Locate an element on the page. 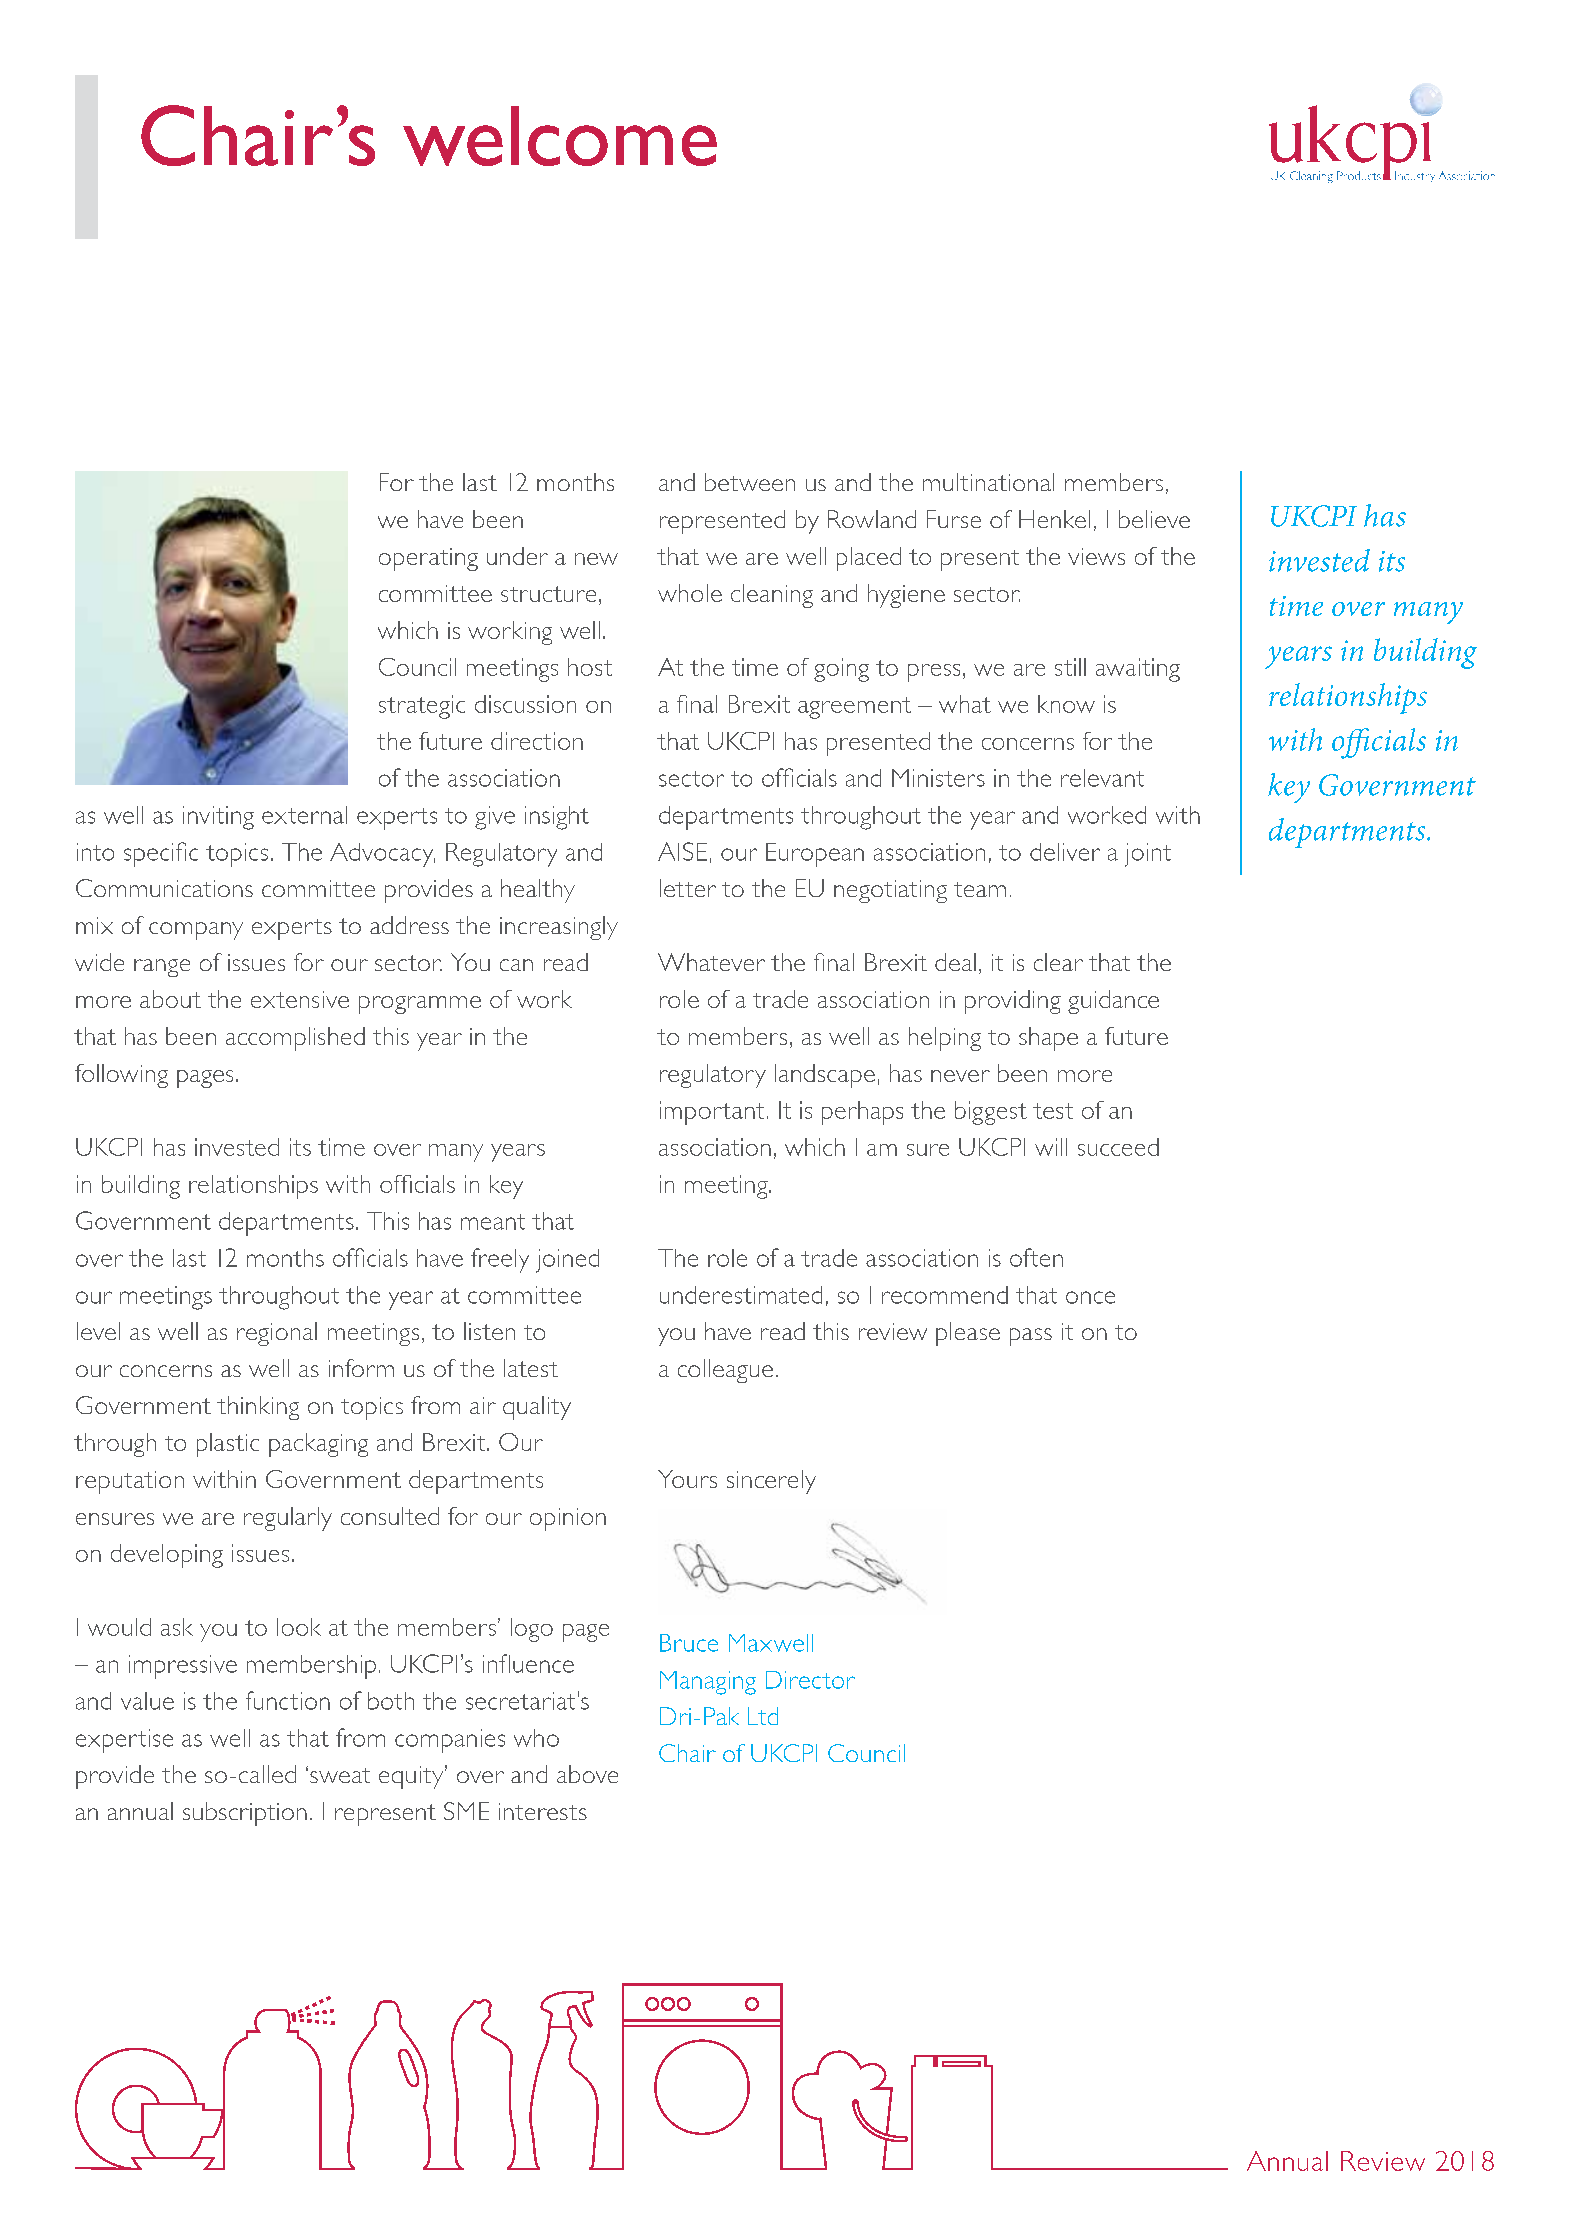 The height and width of the page is (2220, 1570). clear is located at coordinates (1058, 962).
